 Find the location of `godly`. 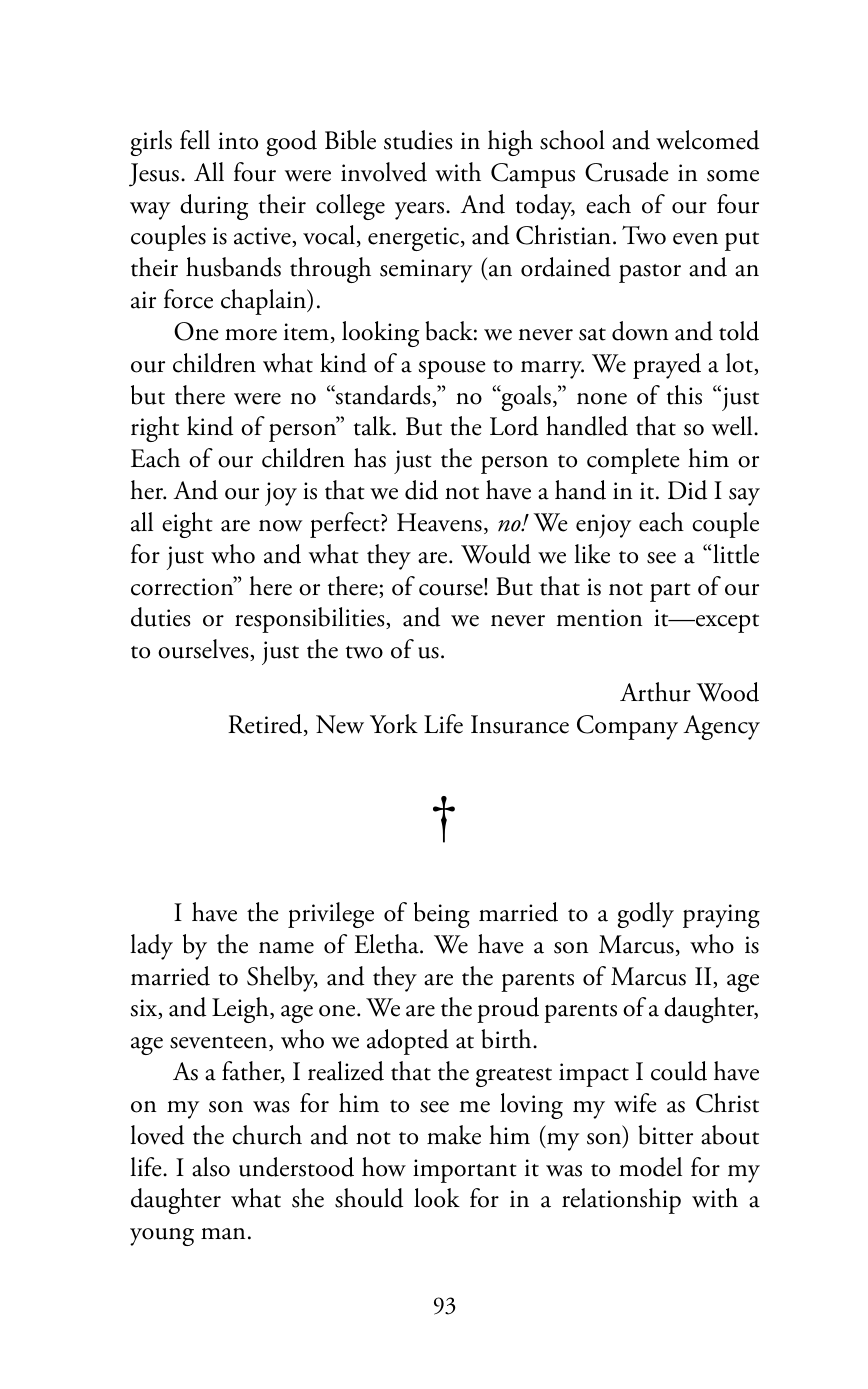

godly is located at coordinates (646, 915).
